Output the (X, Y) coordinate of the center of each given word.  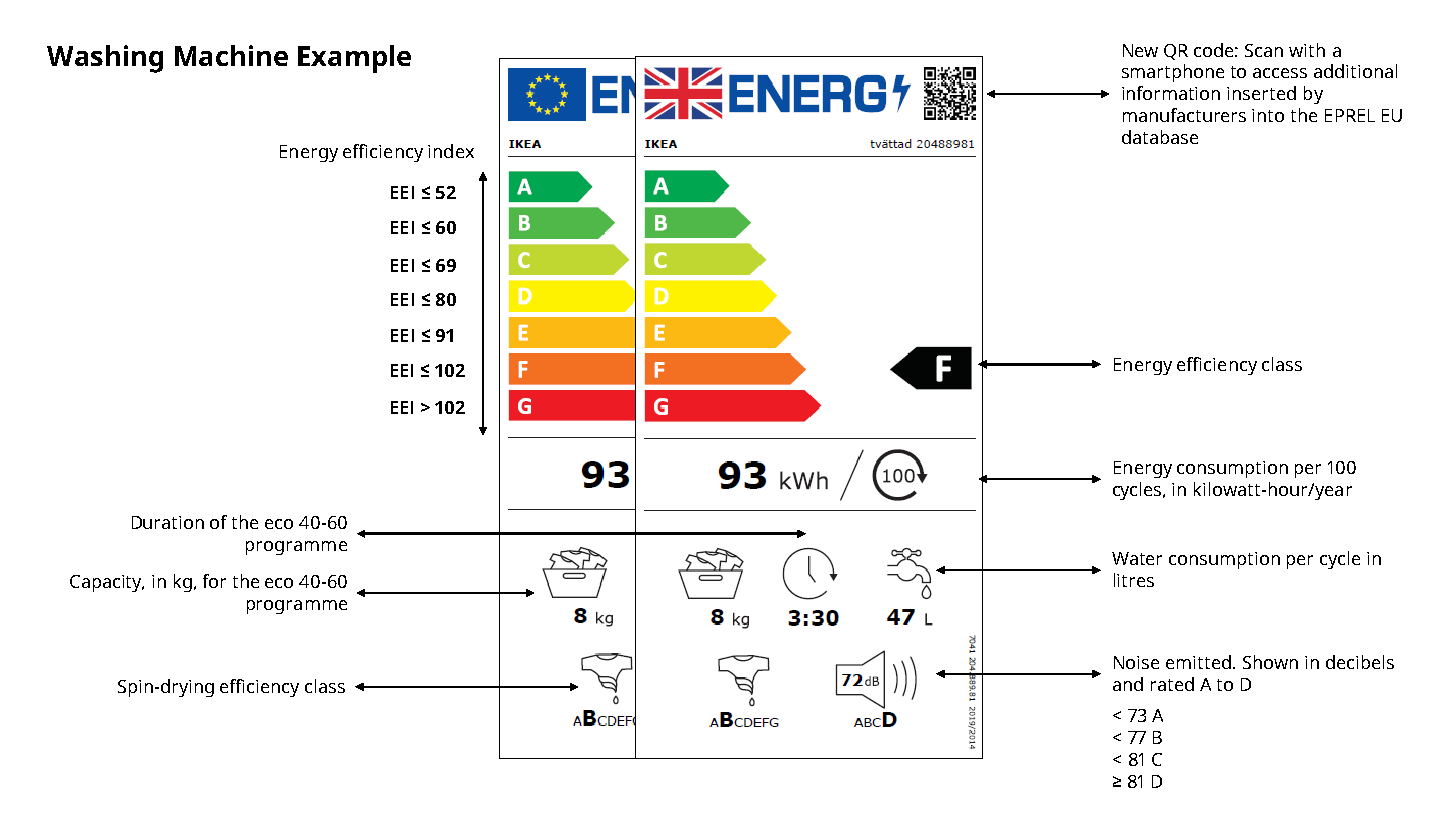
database (1160, 137)
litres (1134, 580)
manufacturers (1184, 115)
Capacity (107, 583)
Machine (231, 55)
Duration (168, 522)
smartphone (1173, 73)
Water (1137, 558)
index (451, 151)
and (1128, 684)
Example (354, 59)
